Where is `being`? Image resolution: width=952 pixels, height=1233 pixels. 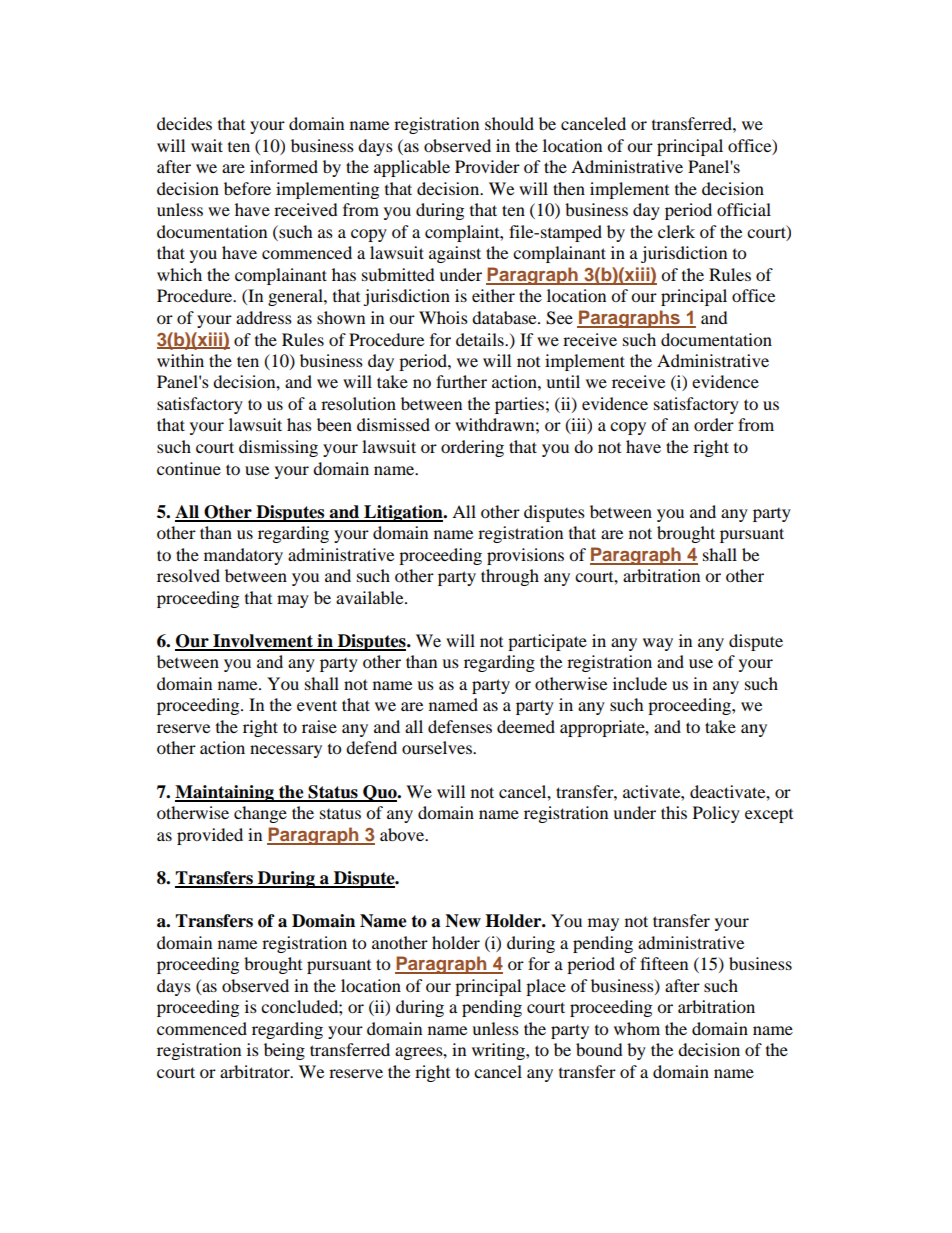 being is located at coordinates (284, 1051).
